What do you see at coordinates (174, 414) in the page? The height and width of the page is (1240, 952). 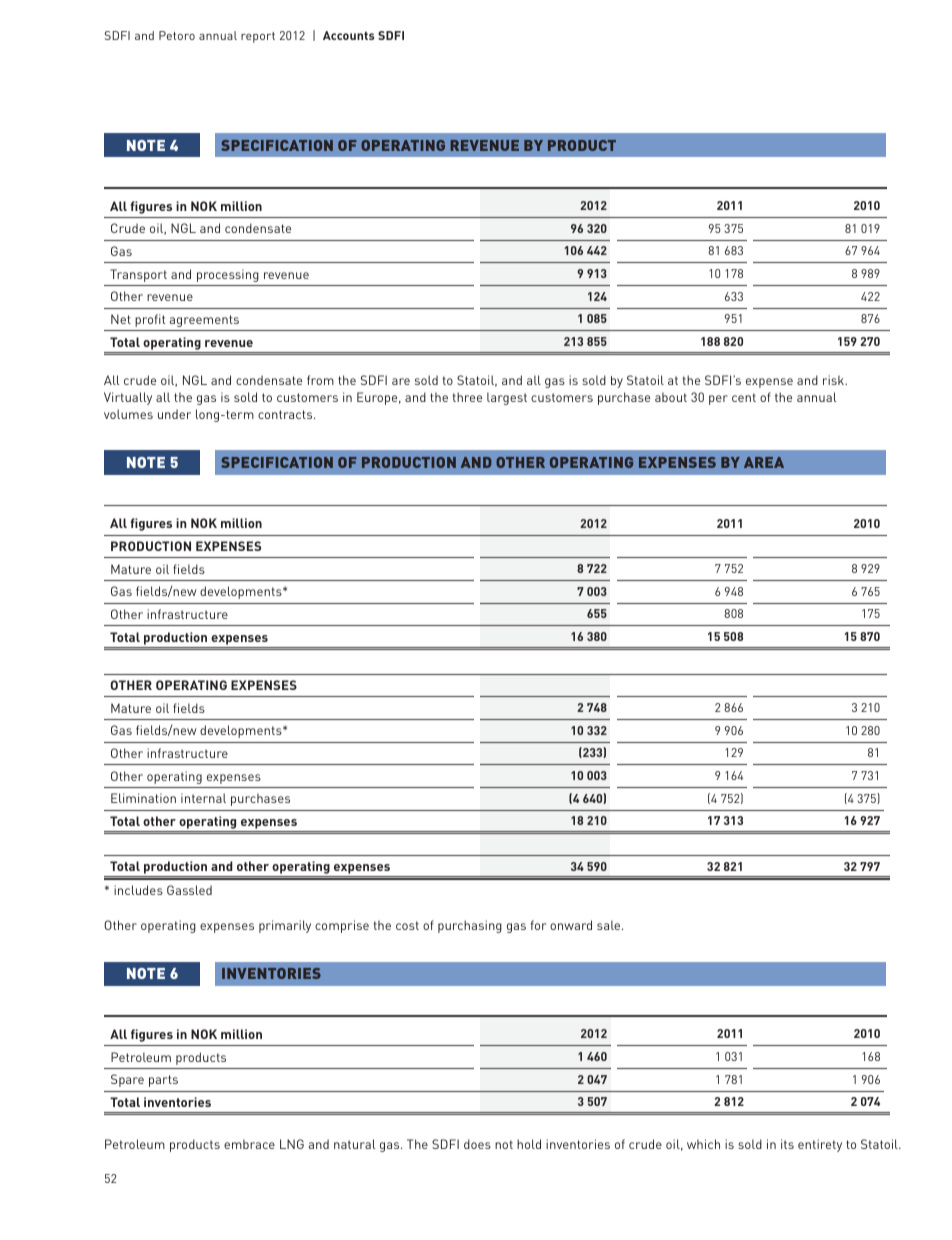 I see `under` at bounding box center [174, 414].
